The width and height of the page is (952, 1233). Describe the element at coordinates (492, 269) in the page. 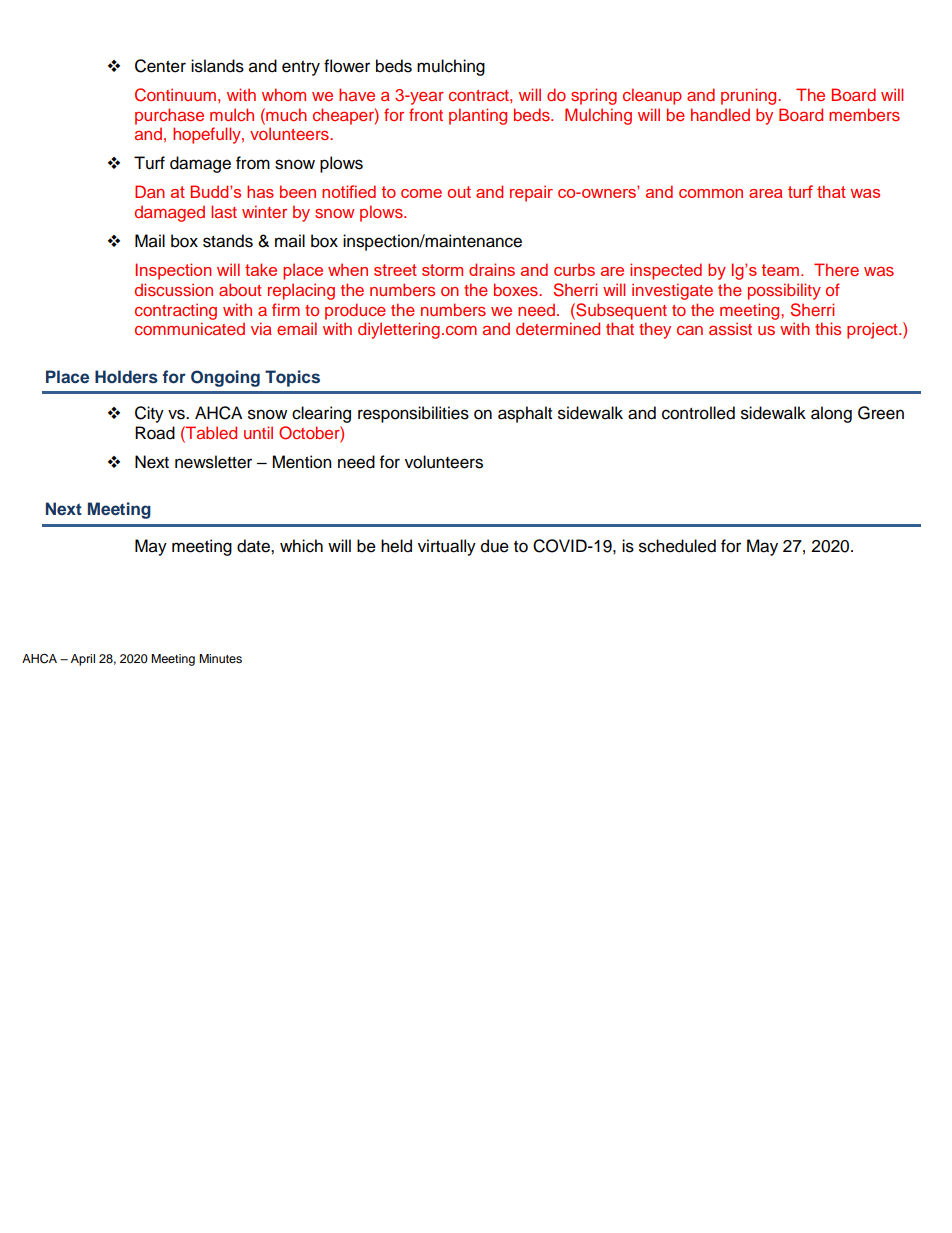

I see `drains` at that location.
